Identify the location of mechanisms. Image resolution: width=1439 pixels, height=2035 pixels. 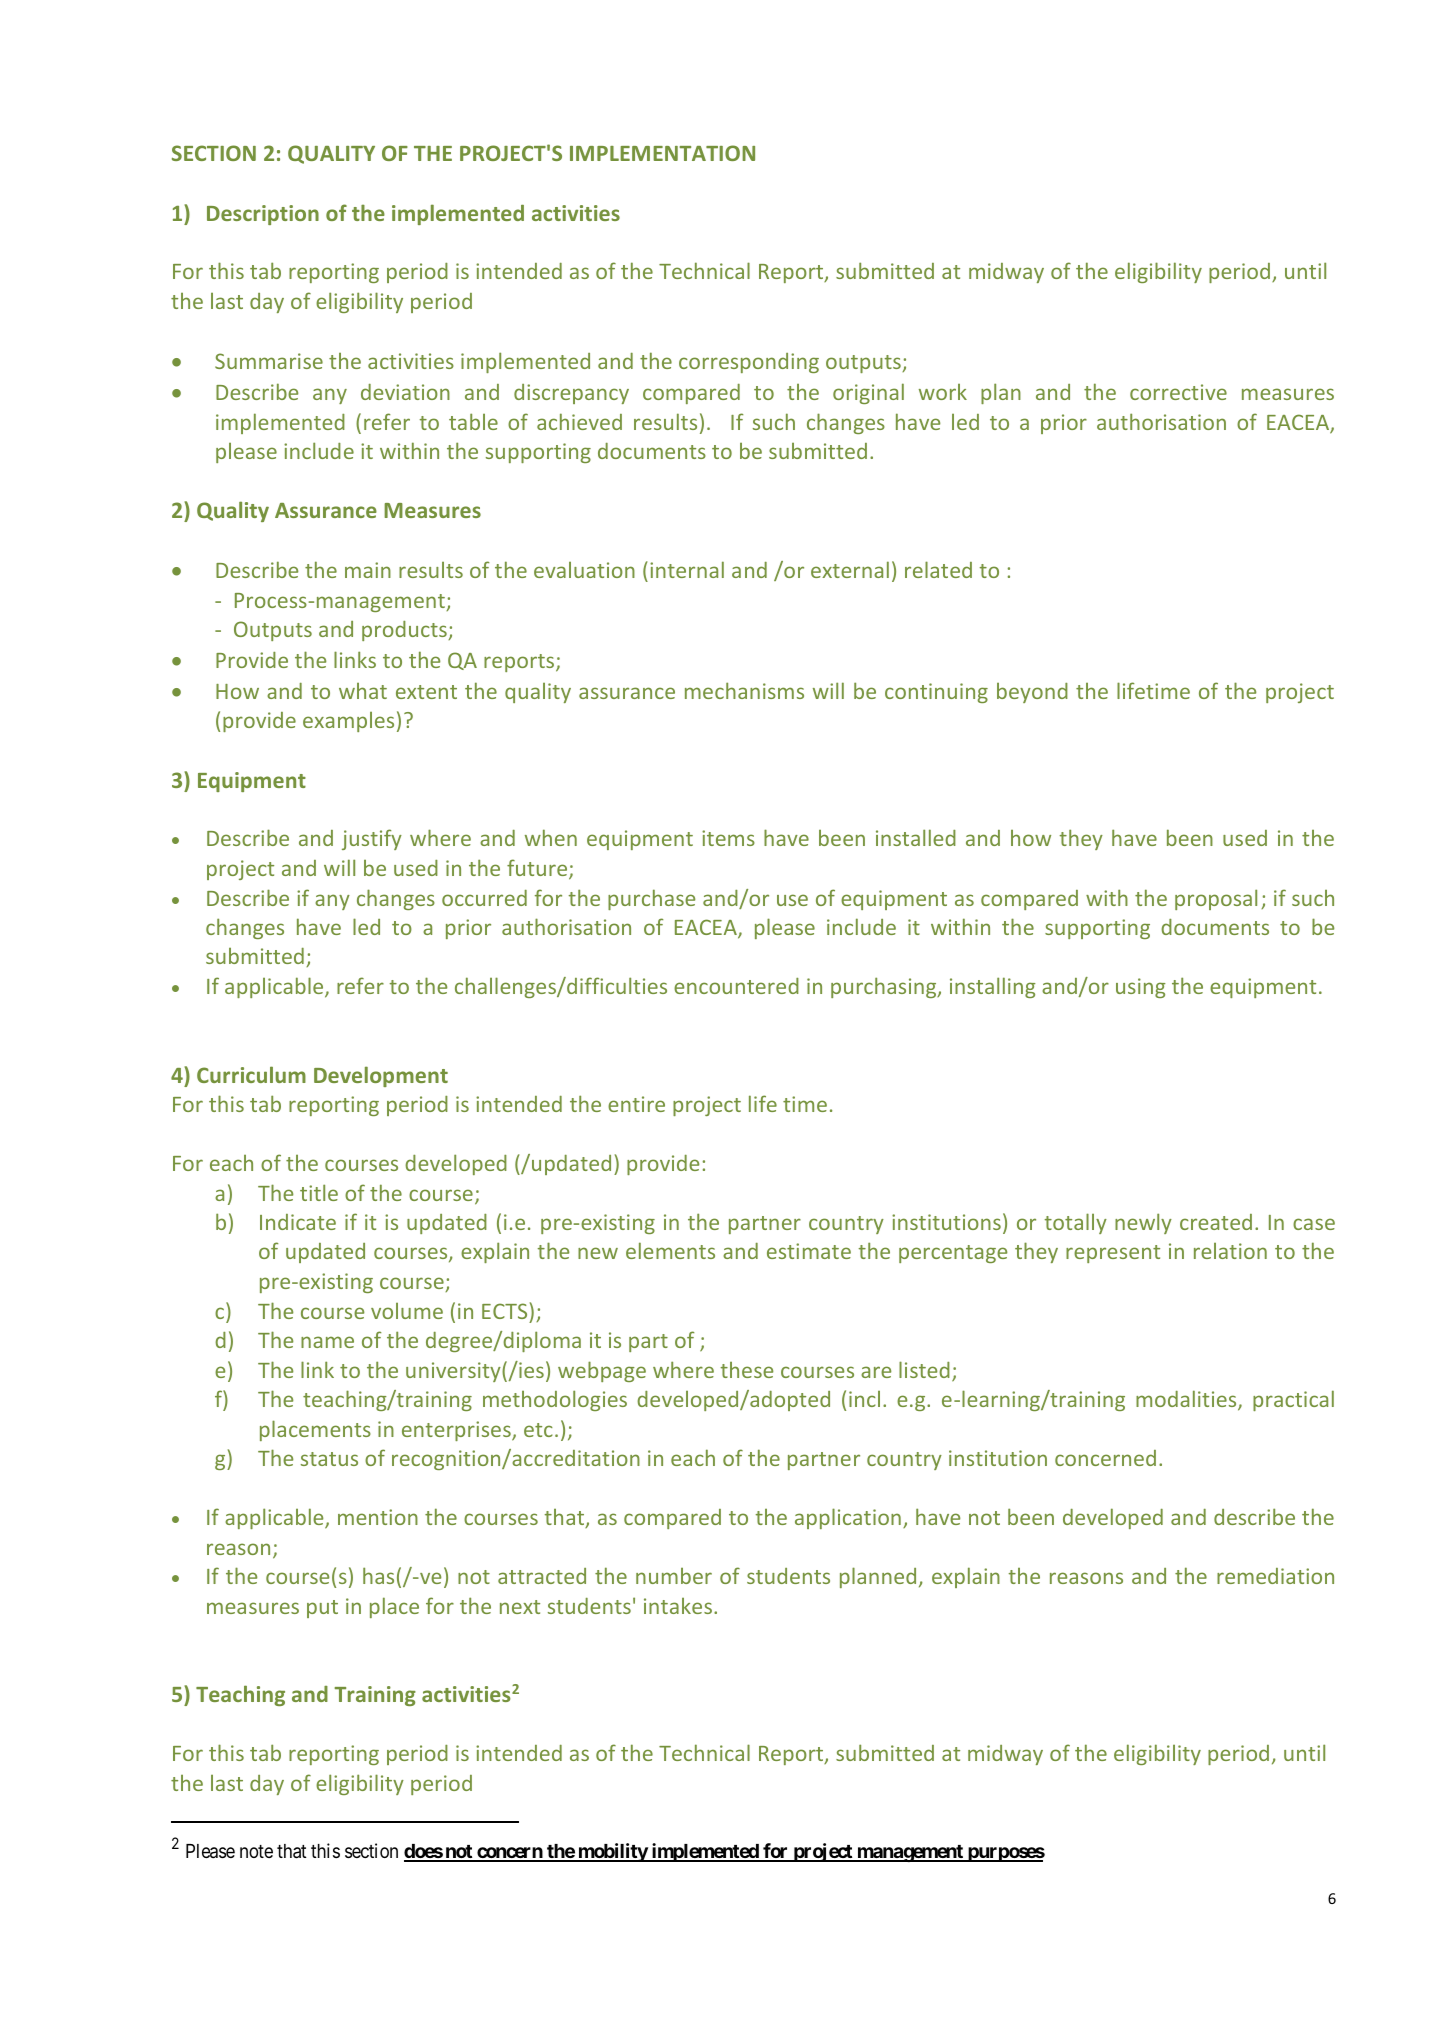
(744, 690).
